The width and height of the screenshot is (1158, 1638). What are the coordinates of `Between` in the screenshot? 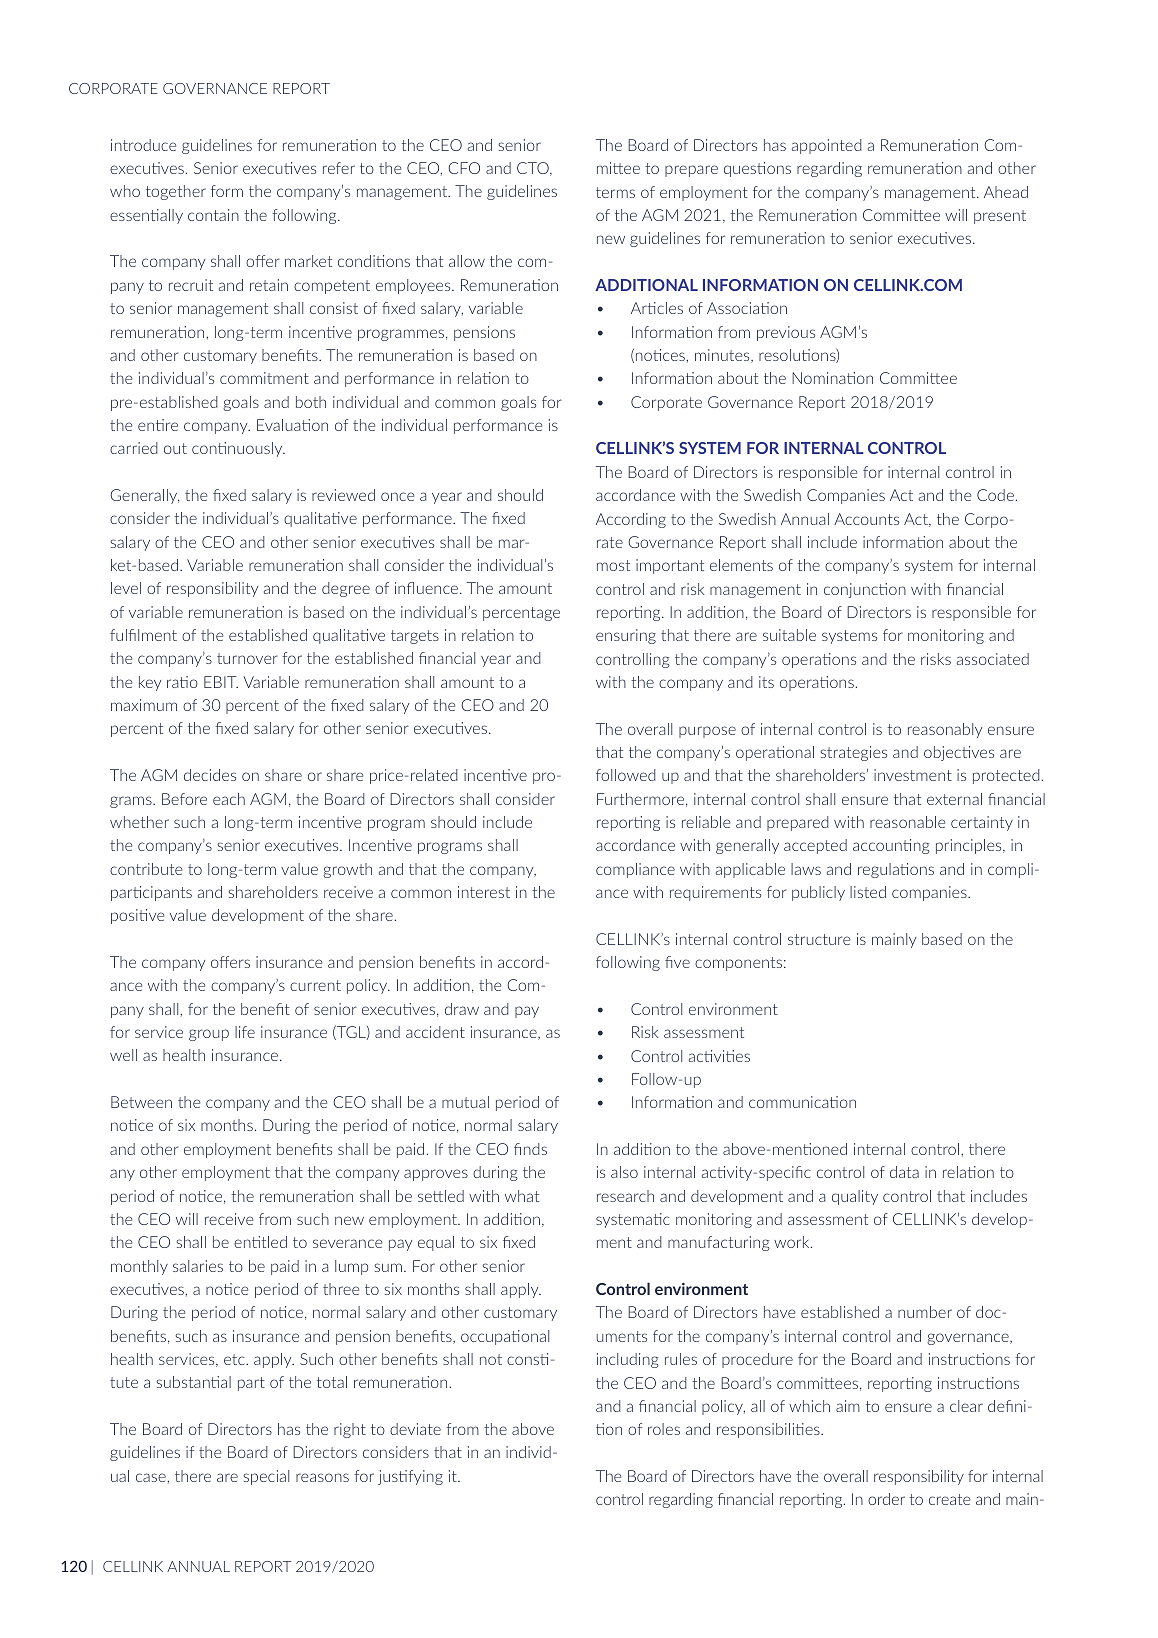 It's located at (141, 1102).
